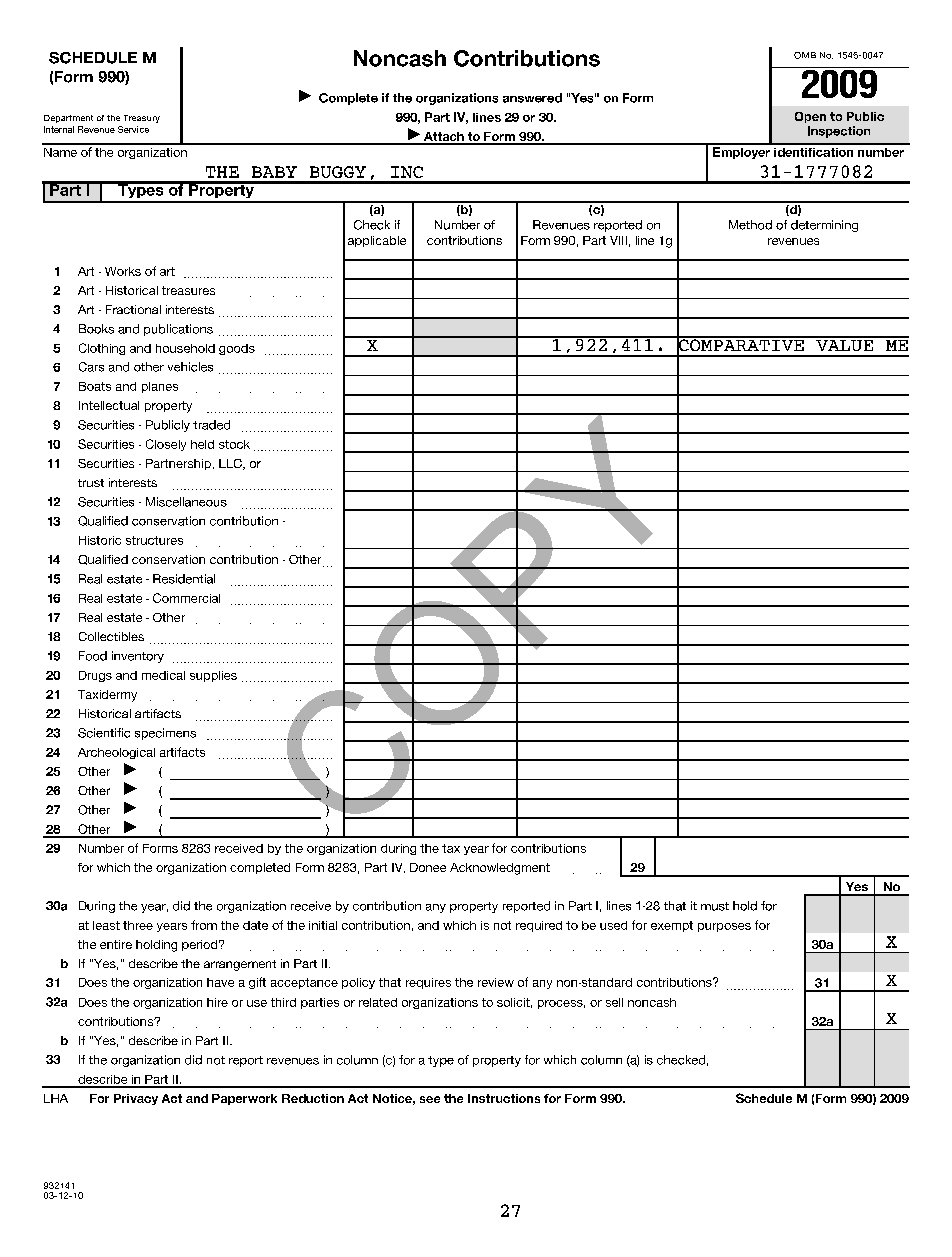 Image resolution: width=952 pixels, height=1257 pixels. What do you see at coordinates (184, 579) in the image?
I see `Residential` at bounding box center [184, 579].
